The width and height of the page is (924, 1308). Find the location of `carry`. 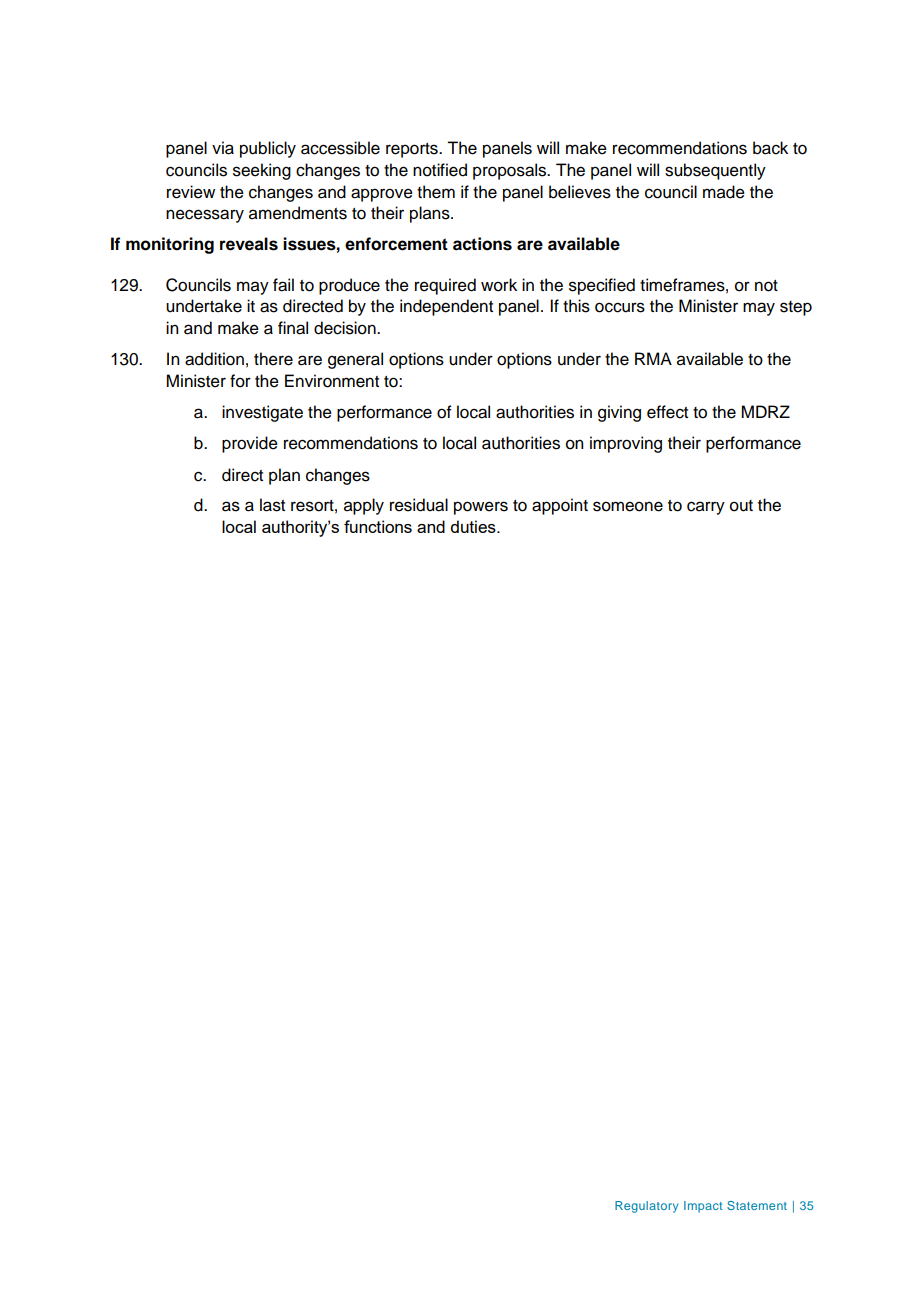

carry is located at coordinates (706, 508).
